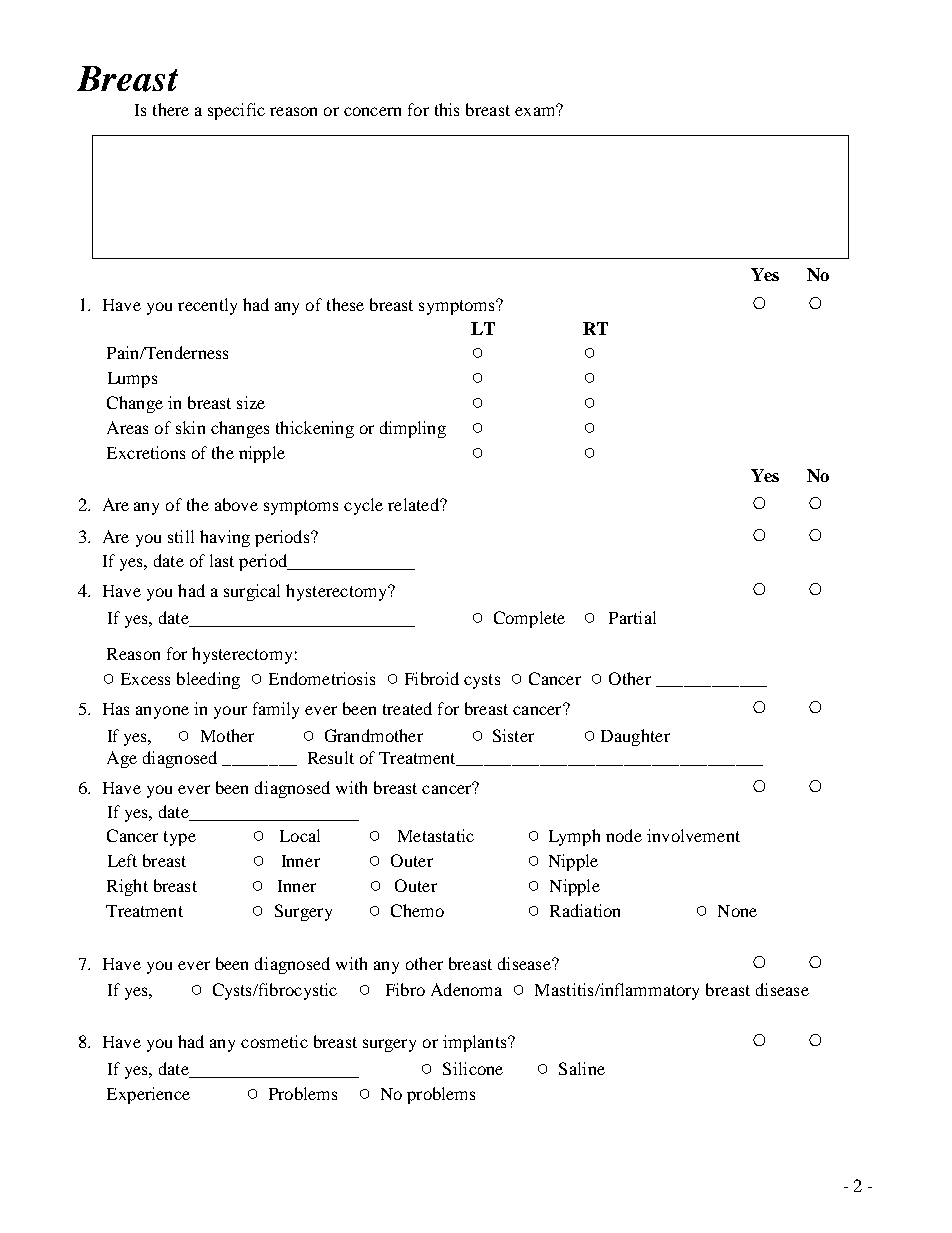  Describe the element at coordinates (171, 109) in the document. I see `there` at that location.
